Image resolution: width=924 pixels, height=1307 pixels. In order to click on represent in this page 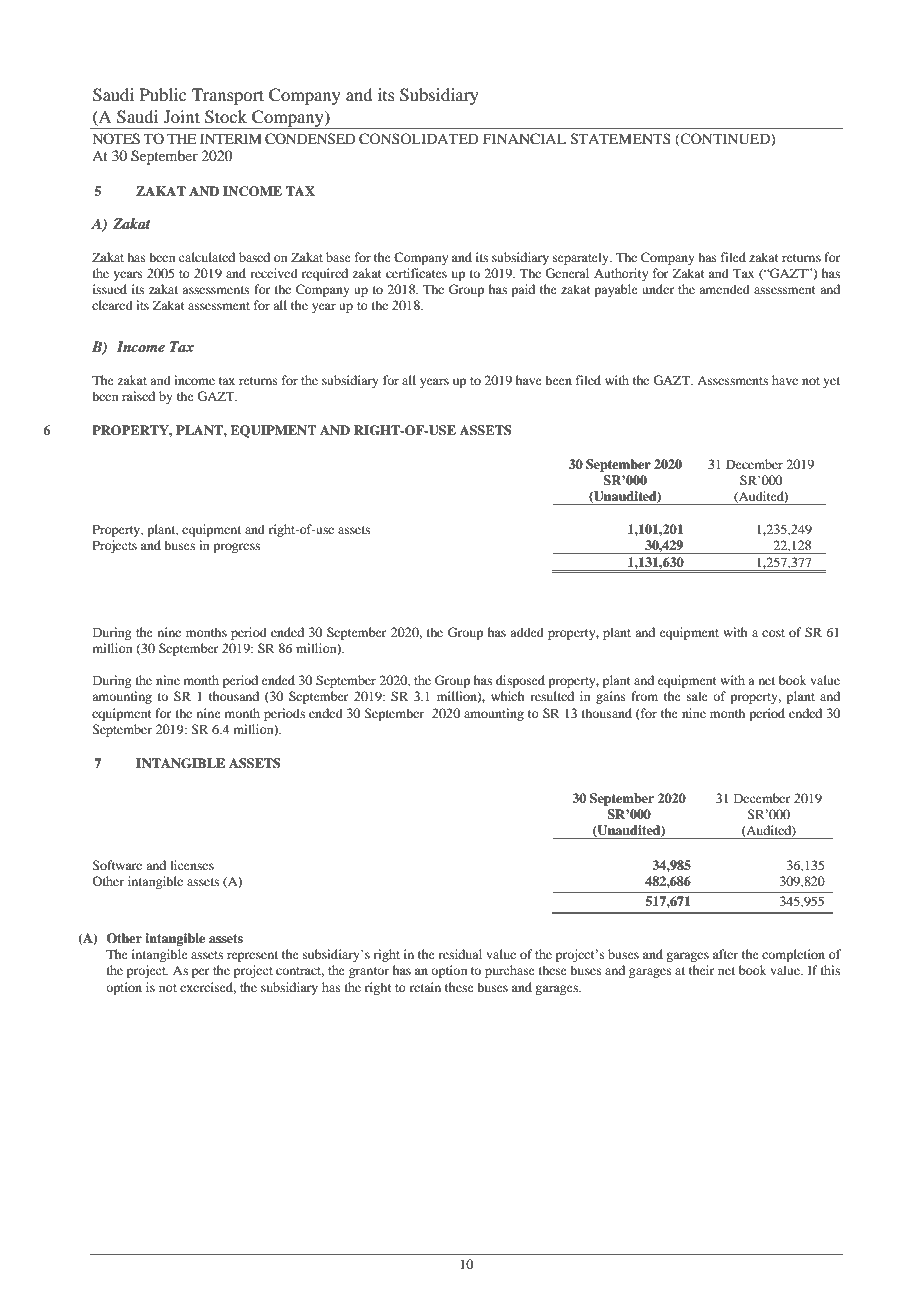, I will do `click(252, 956)`.
